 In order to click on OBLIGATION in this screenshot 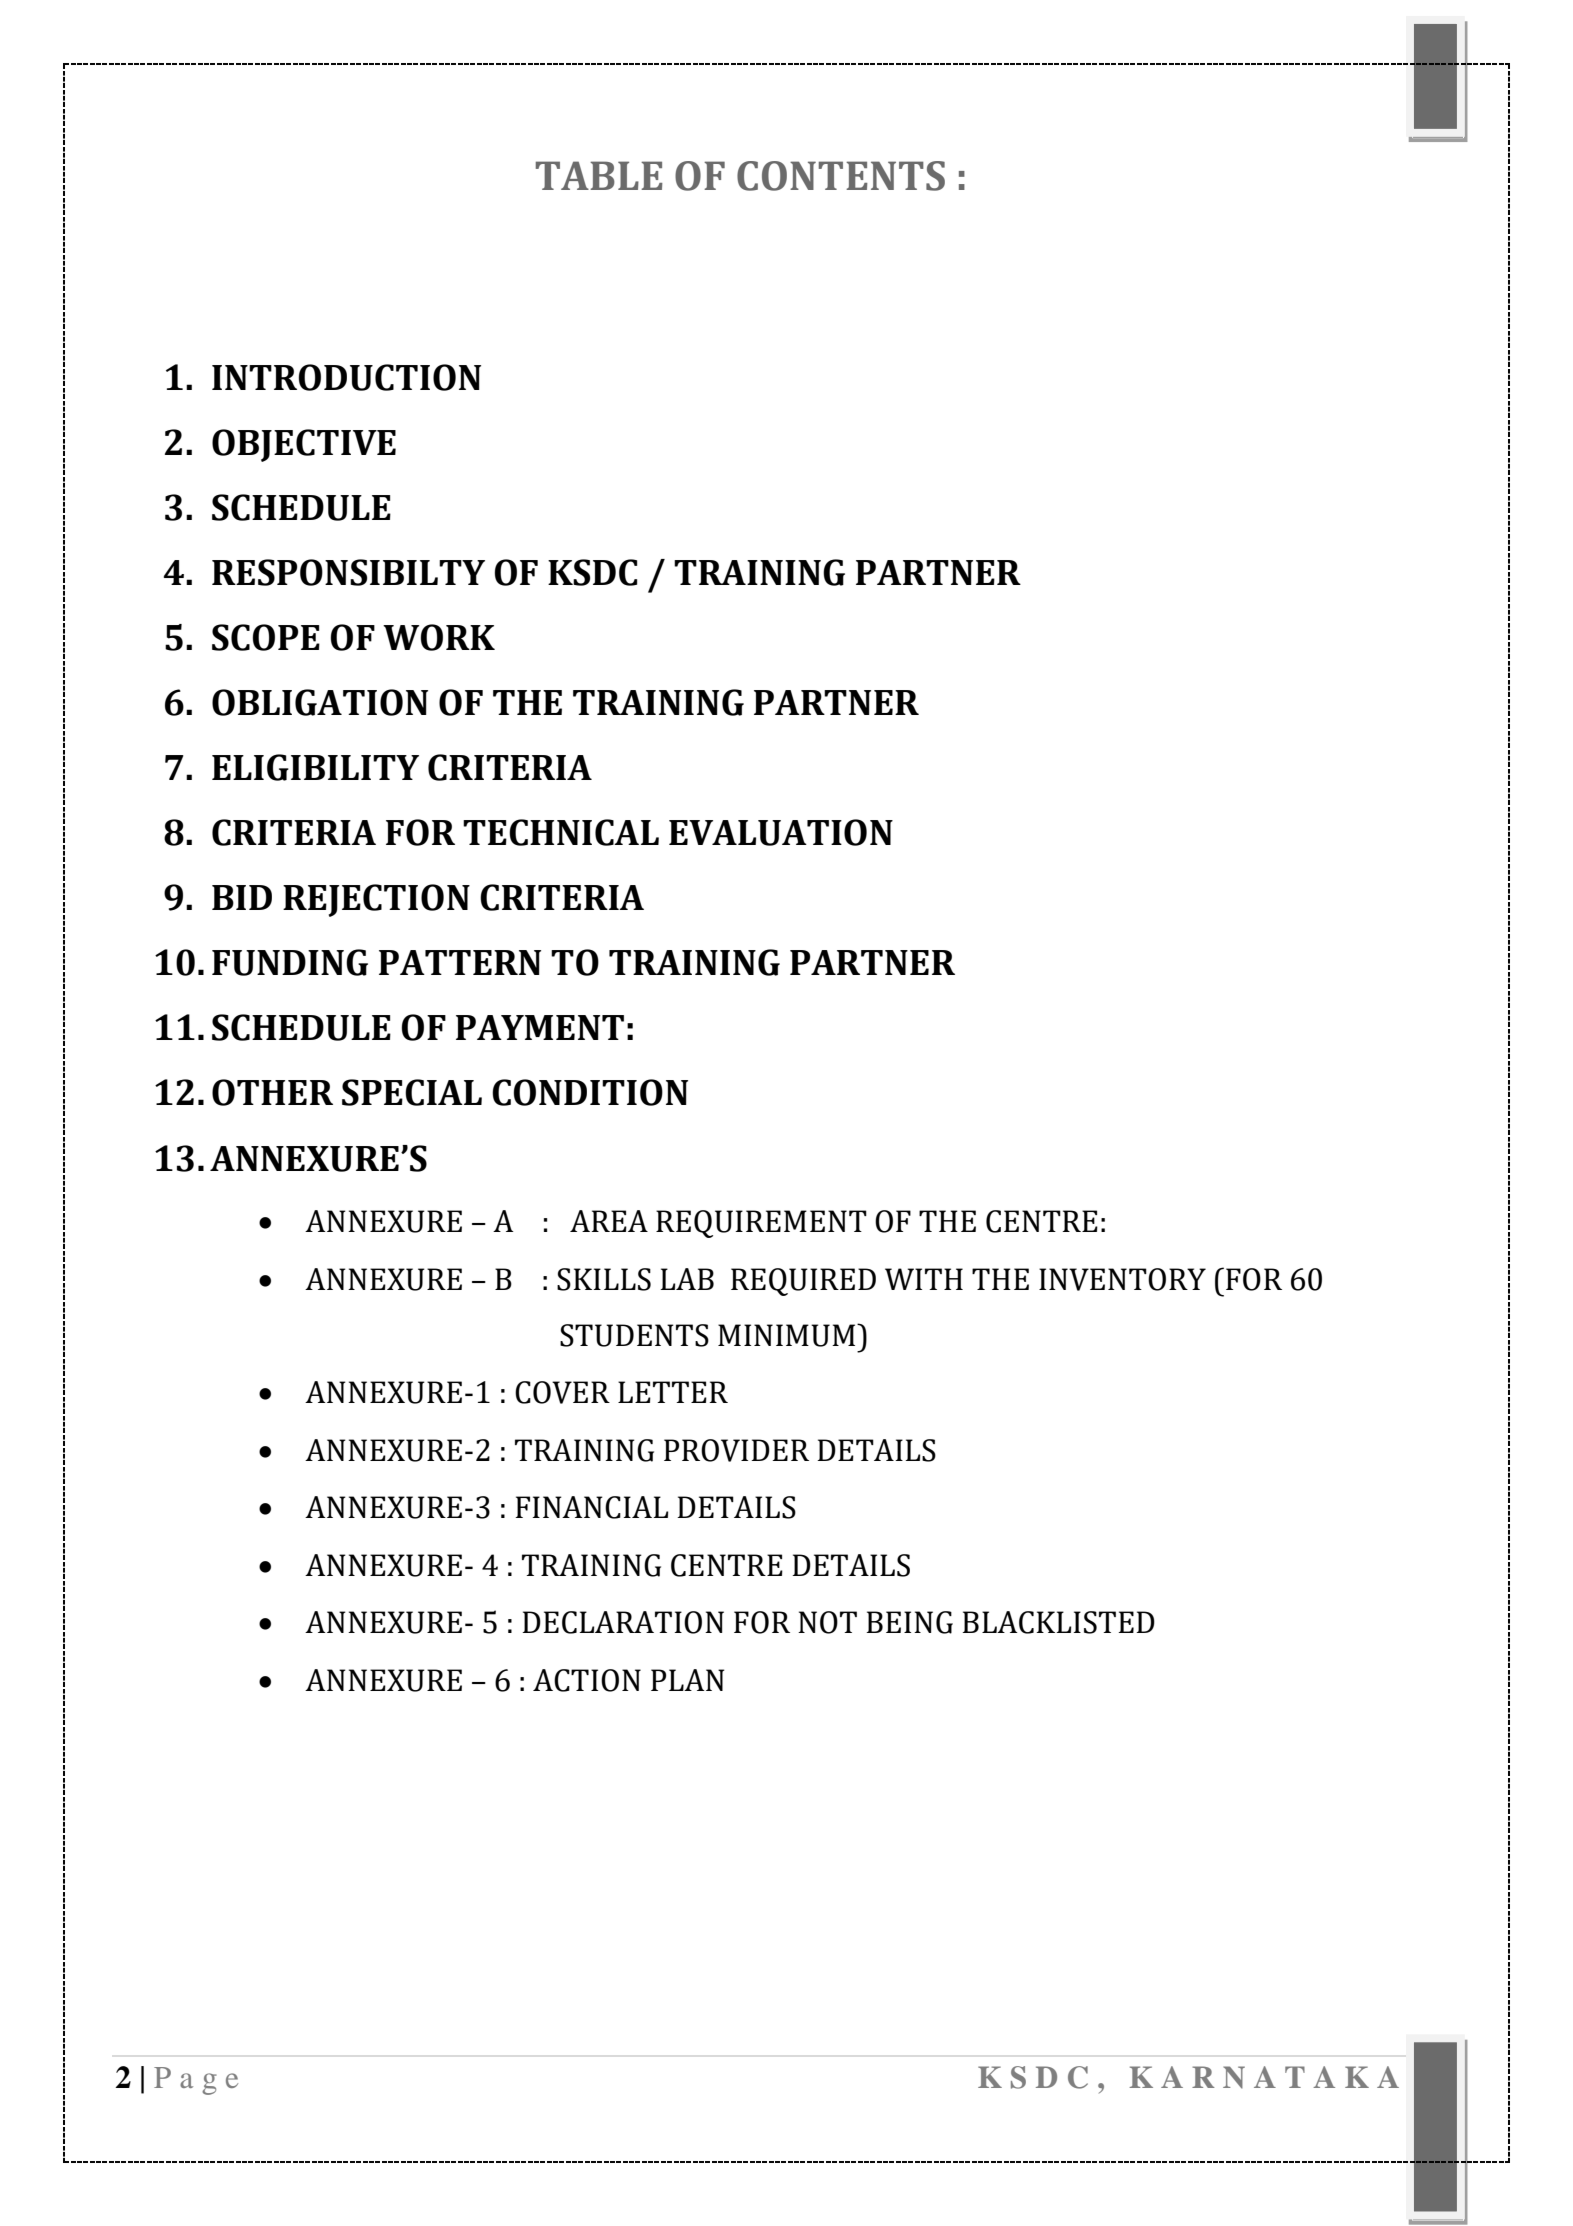, I will do `click(320, 702)`.
